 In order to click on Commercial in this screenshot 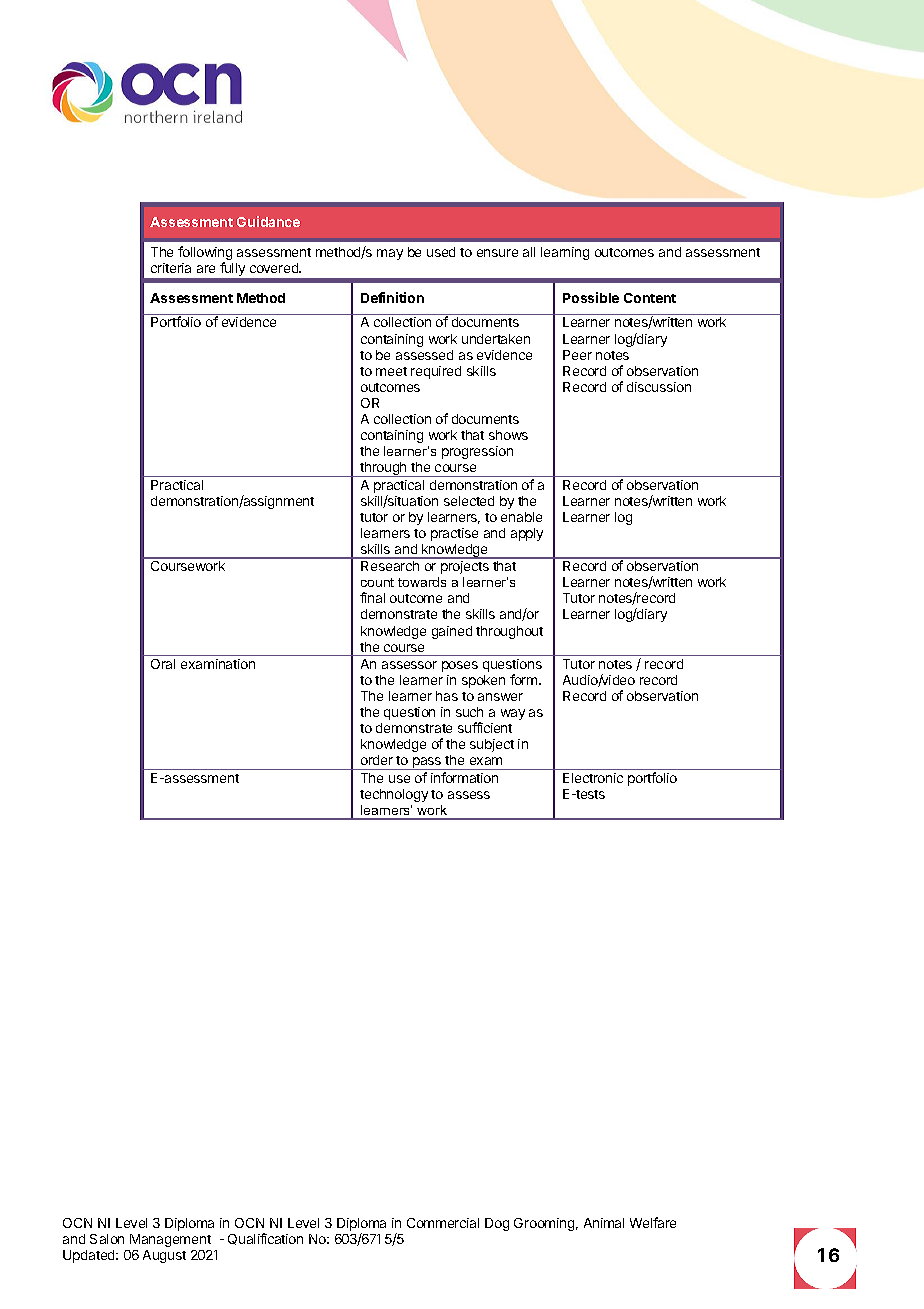, I will do `click(443, 1223)`.
